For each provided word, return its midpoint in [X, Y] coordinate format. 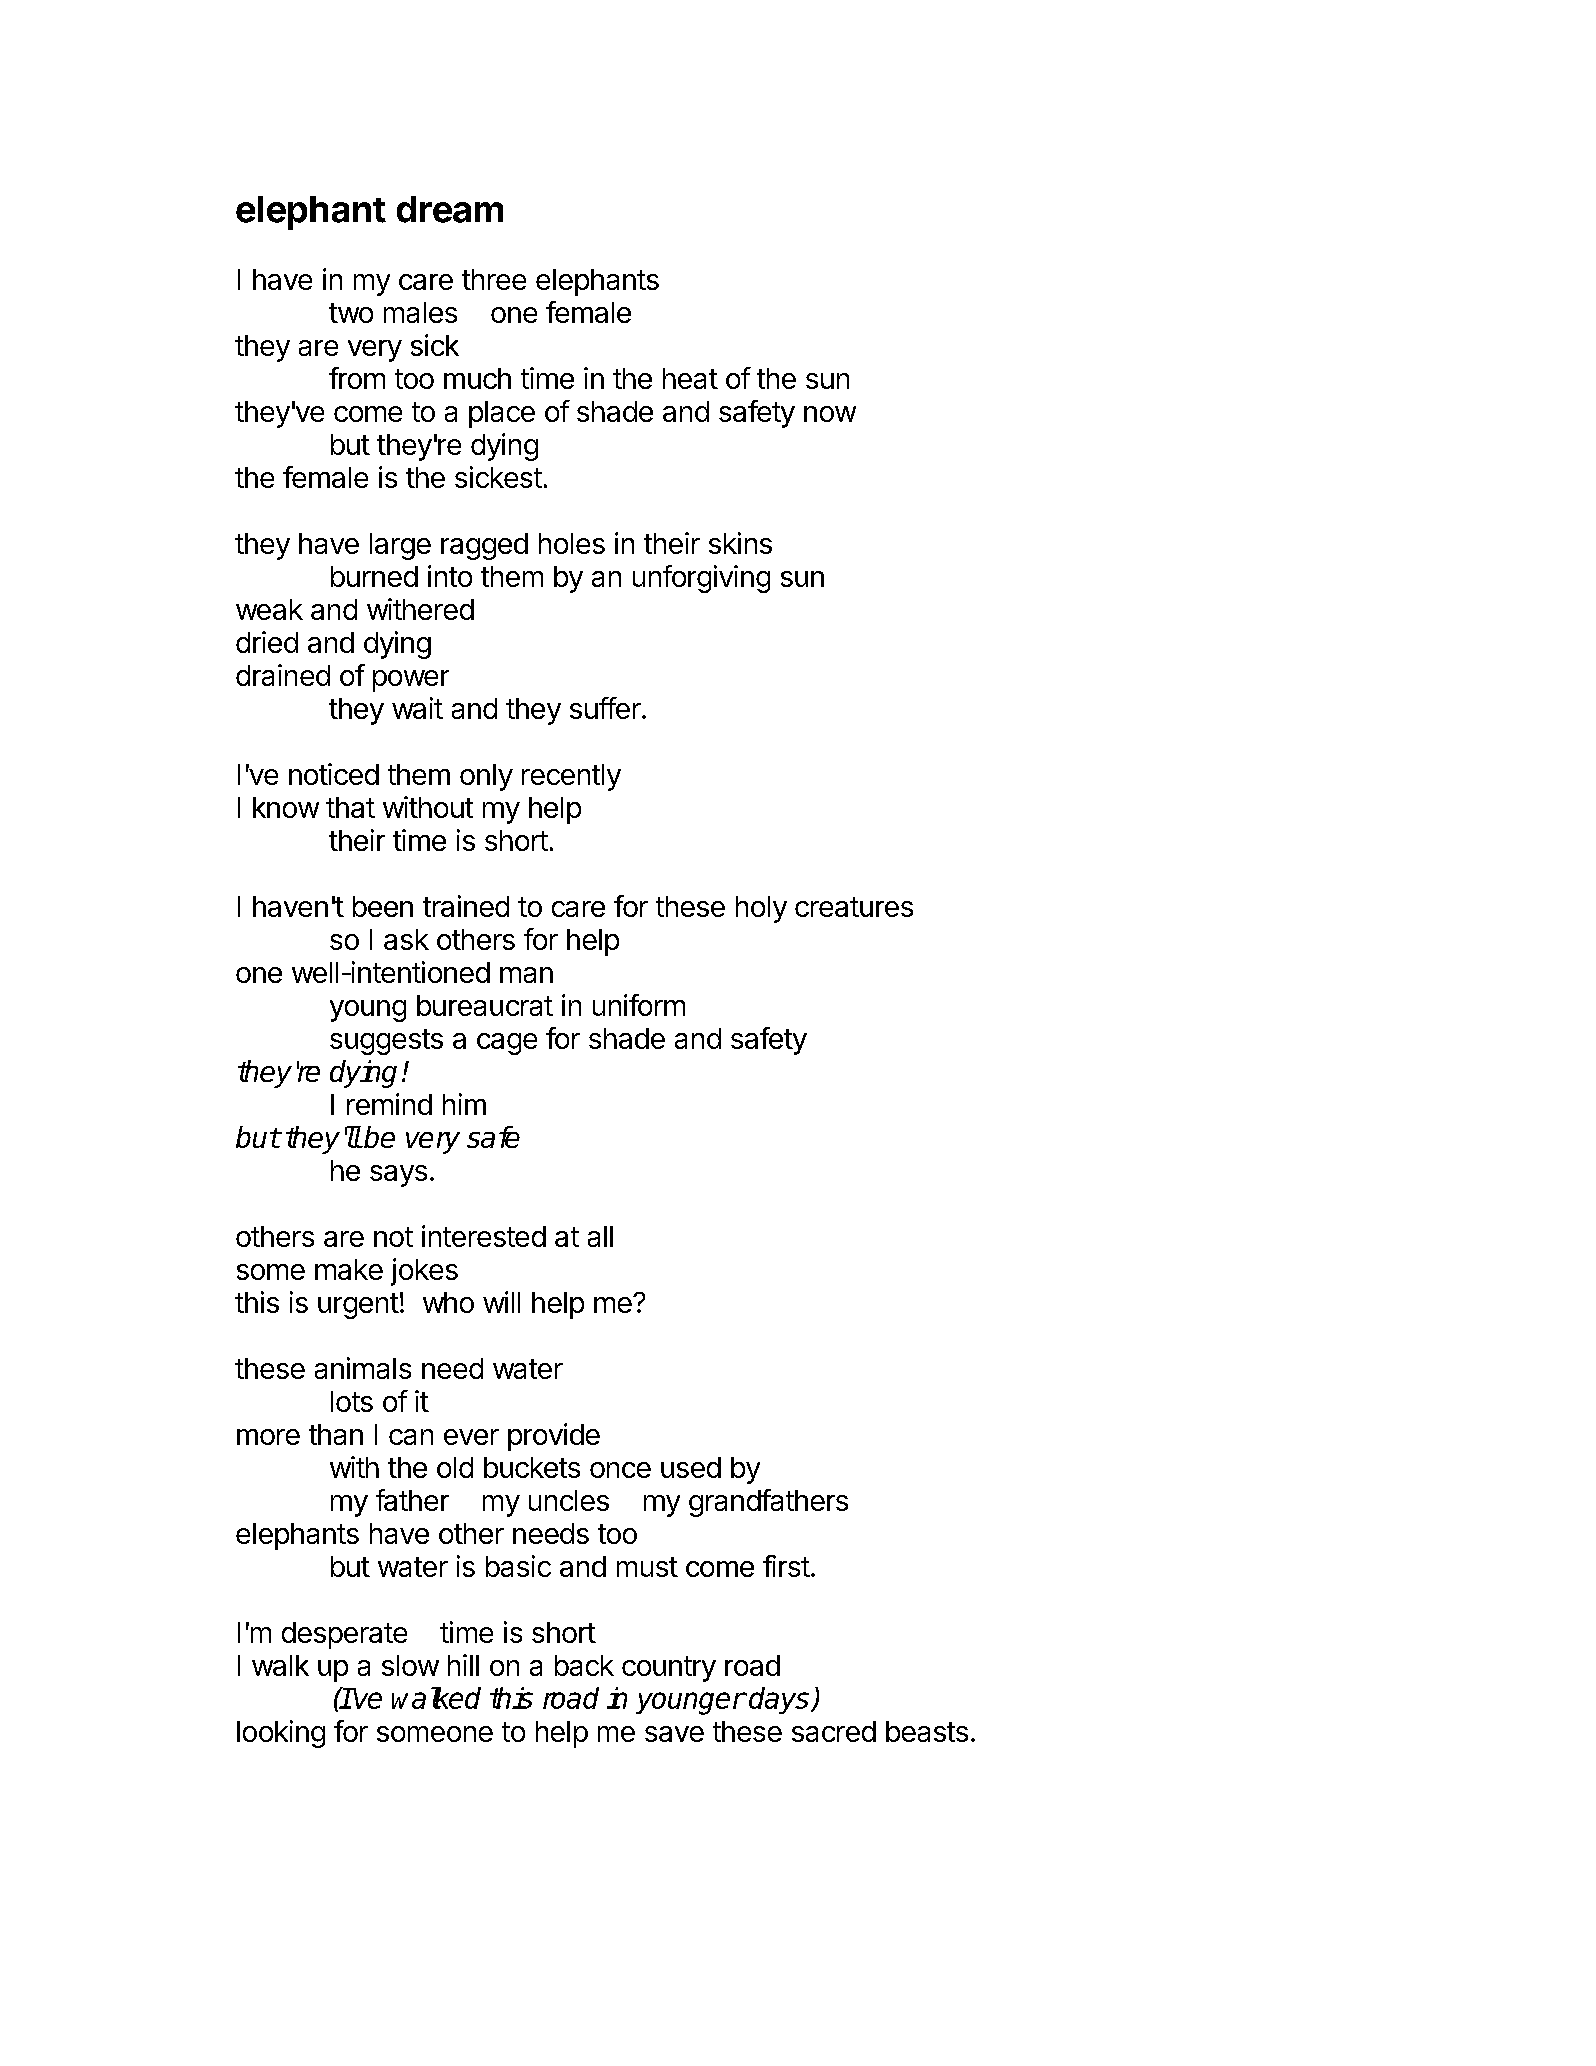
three [494, 279]
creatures [854, 907]
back [584, 1665]
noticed [334, 774]
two [351, 313]
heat [690, 378]
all [600, 1236]
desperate [344, 1635]
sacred [834, 1731]
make [349, 1269]
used [691, 1467]
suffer [605, 708]
